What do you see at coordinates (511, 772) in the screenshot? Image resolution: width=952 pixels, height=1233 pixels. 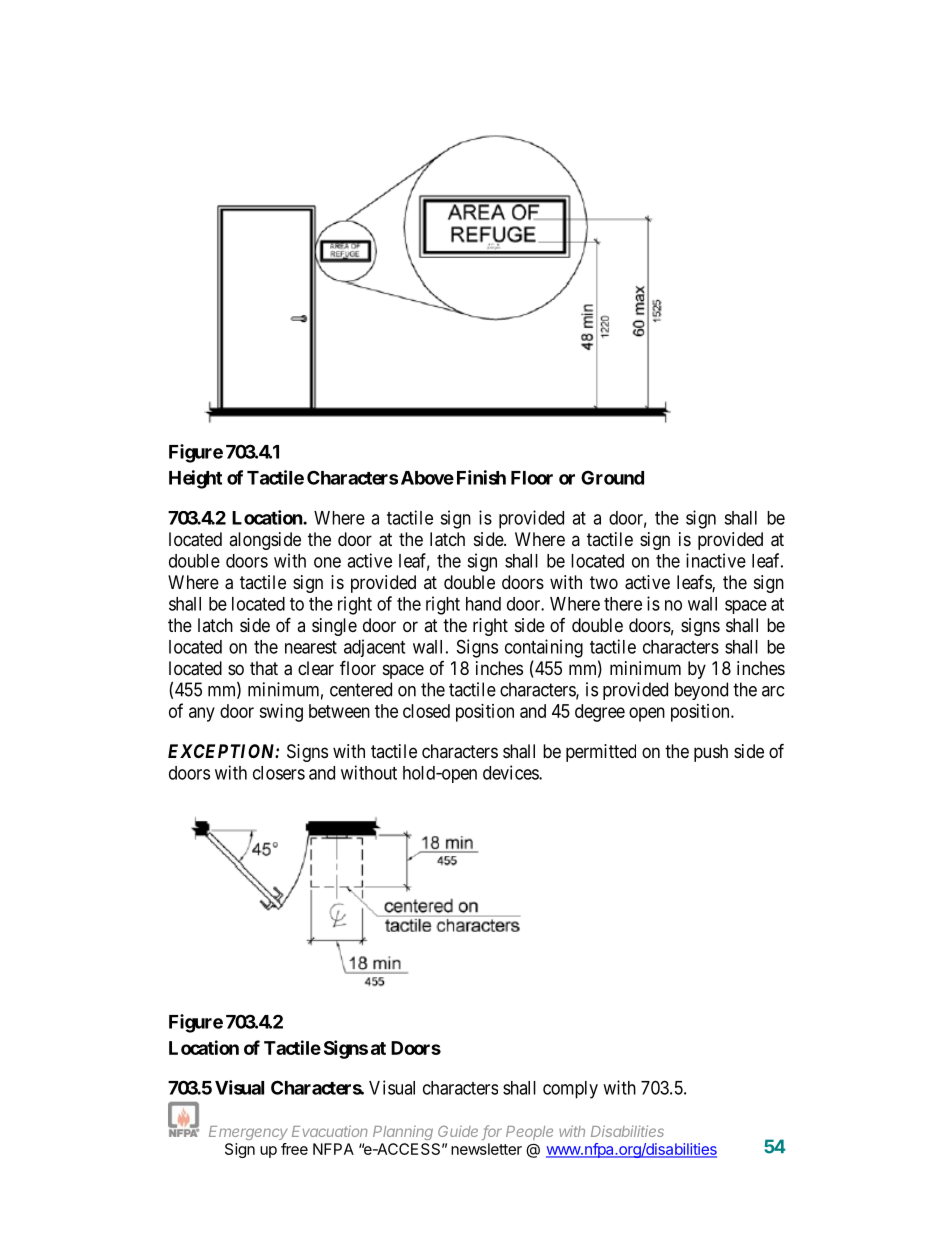 I see `devices` at bounding box center [511, 772].
